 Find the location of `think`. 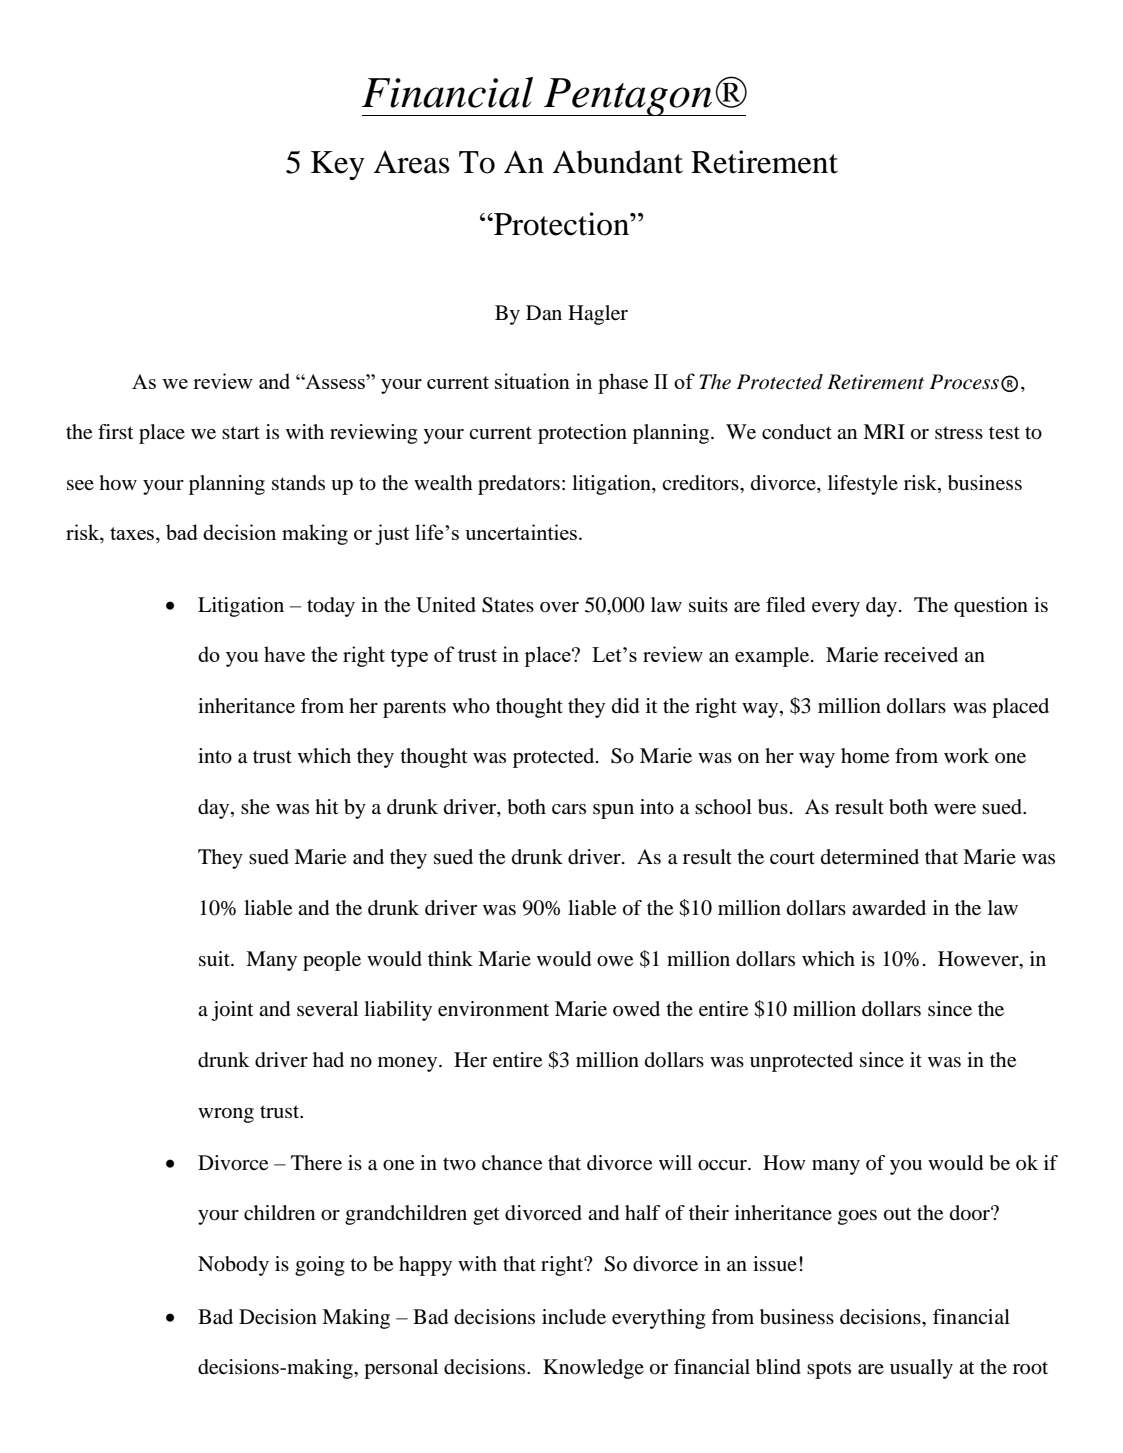

think is located at coordinates (450, 958).
